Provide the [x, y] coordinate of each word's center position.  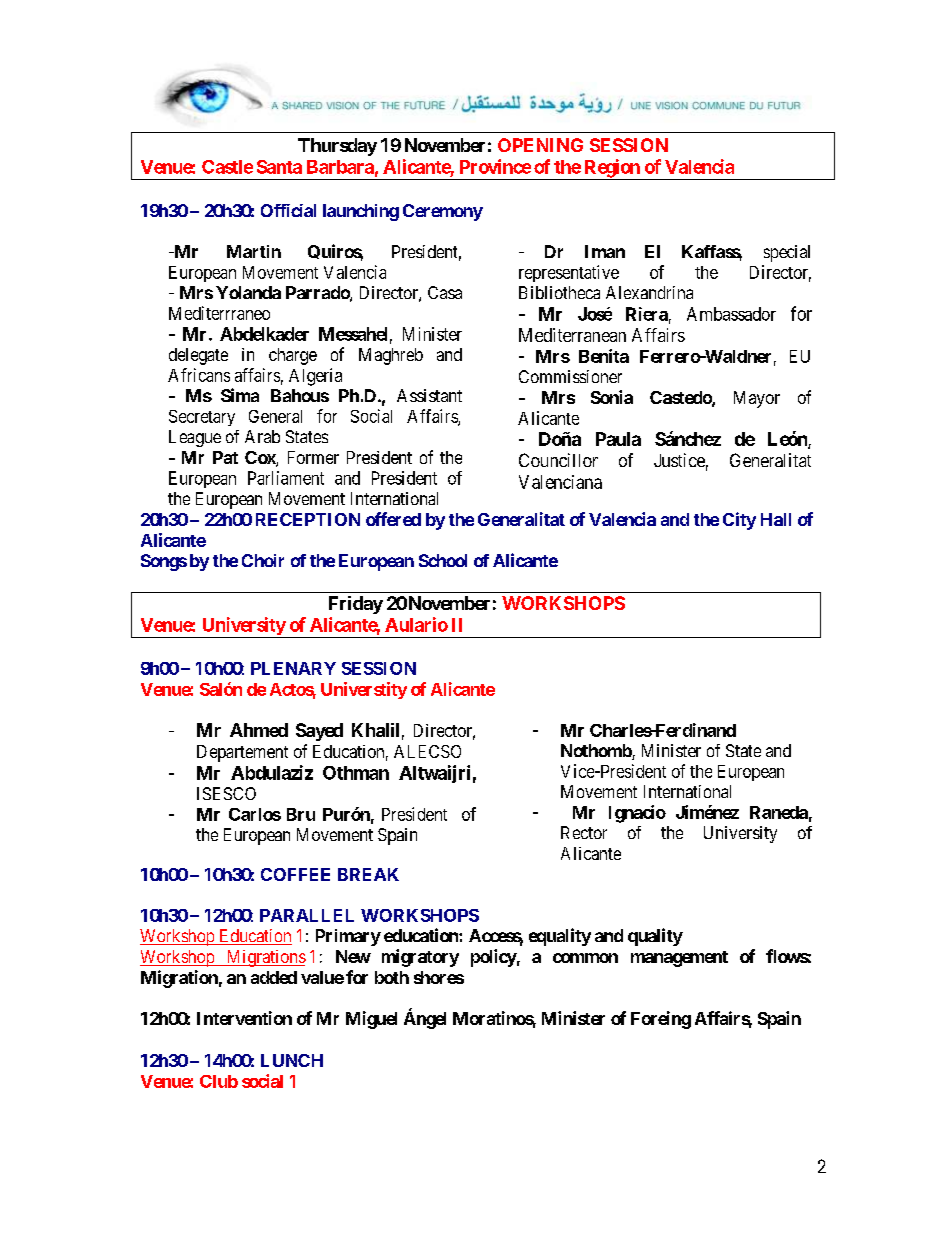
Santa [279, 167]
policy [494, 958]
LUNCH [292, 1060]
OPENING [540, 145]
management [679, 959]
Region [612, 169]
